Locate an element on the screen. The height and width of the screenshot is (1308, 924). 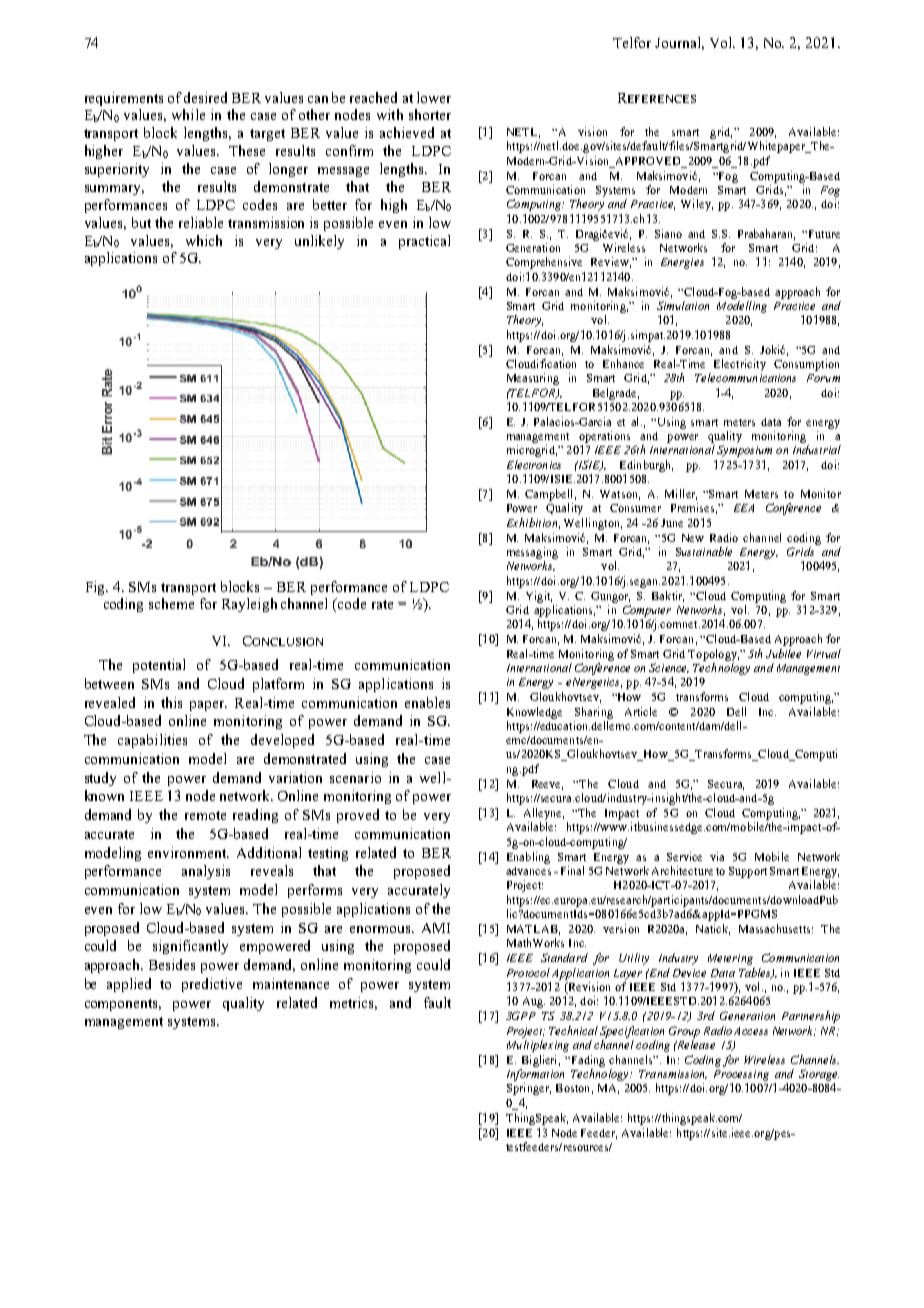
components is located at coordinates (123, 1005).
